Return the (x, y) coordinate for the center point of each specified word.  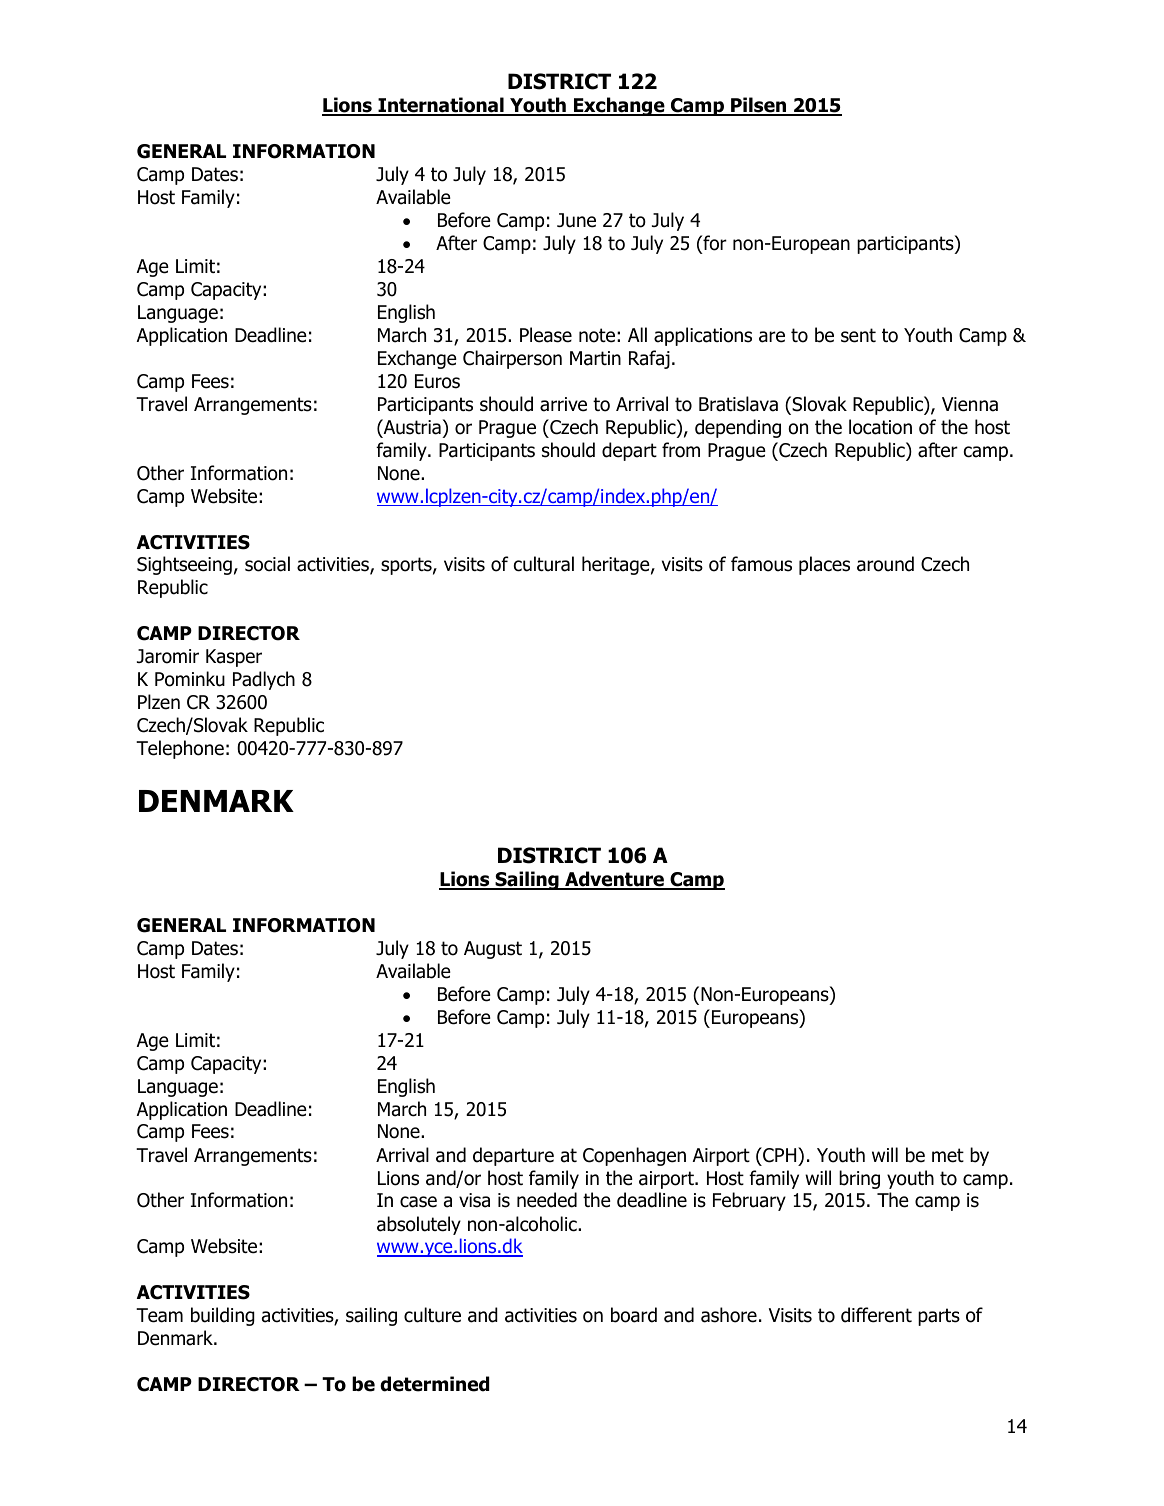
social (267, 564)
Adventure (614, 880)
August (493, 950)
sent (858, 335)
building (223, 1316)
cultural (544, 564)
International (441, 106)
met (948, 1155)
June (576, 220)
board (634, 1315)
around (885, 564)
